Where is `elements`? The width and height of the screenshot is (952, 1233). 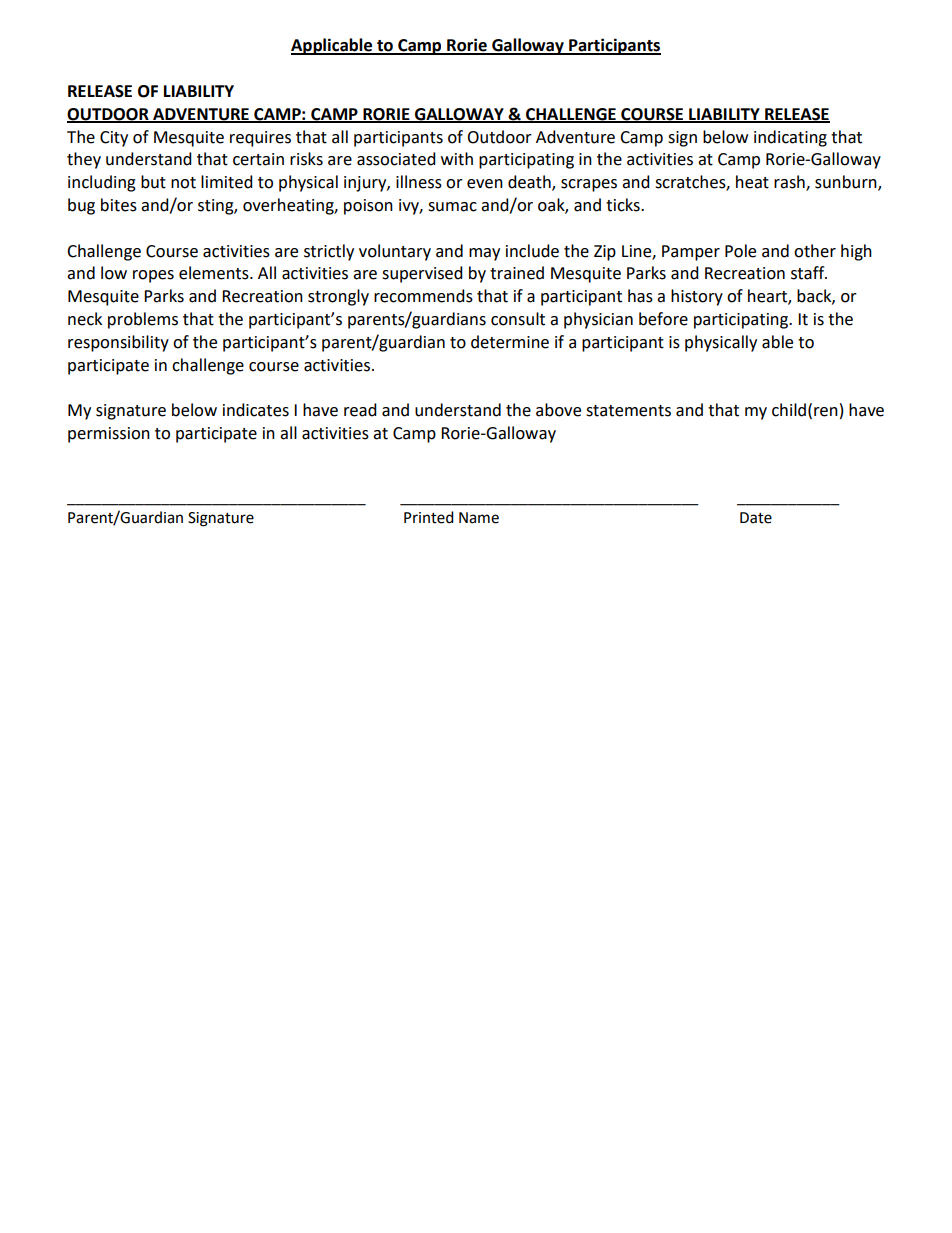 elements is located at coordinates (215, 273).
